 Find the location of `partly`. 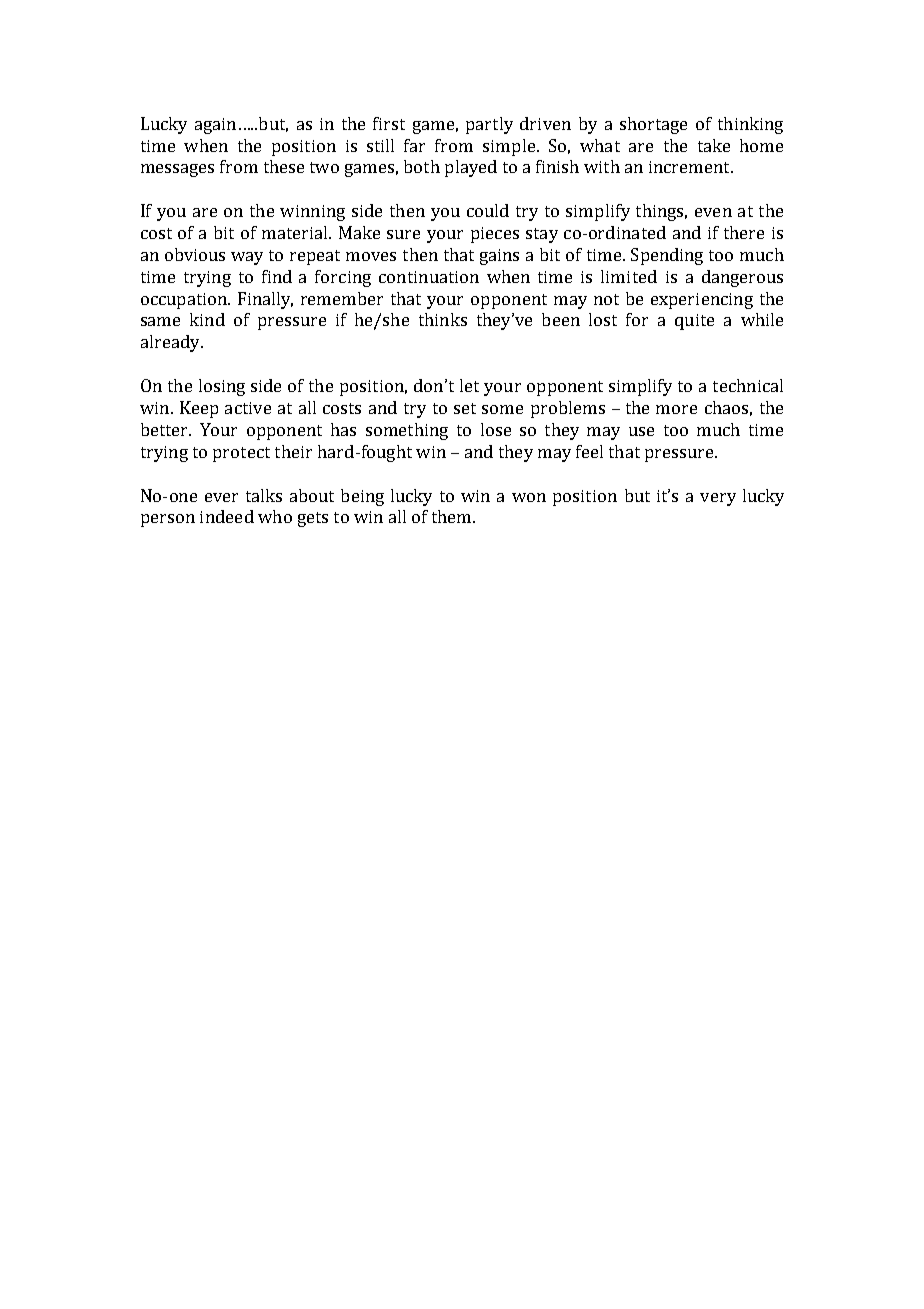

partly is located at coordinates (489, 125).
